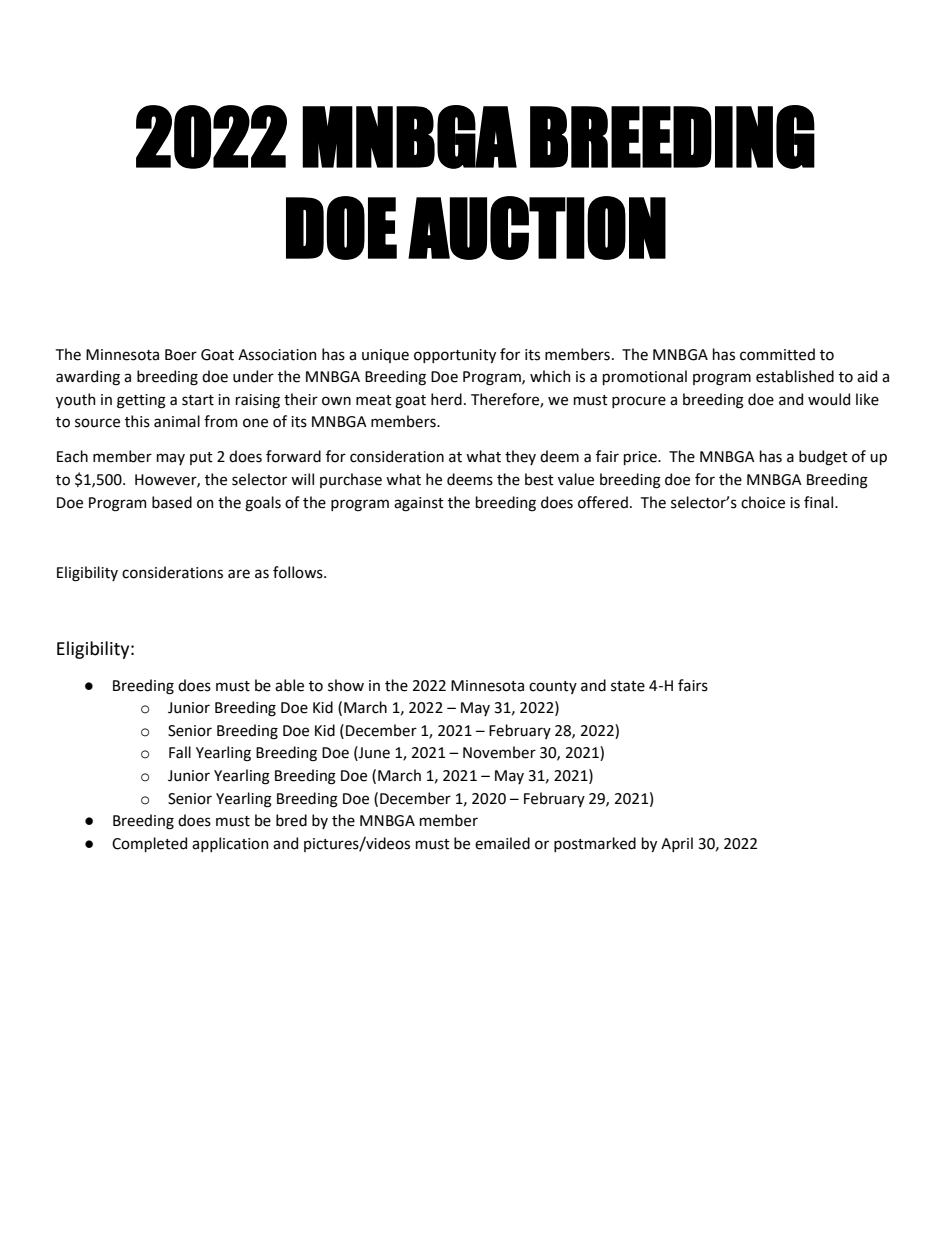 The width and height of the image is (952, 1233). What do you see at coordinates (180, 752) in the image?
I see `Fall` at bounding box center [180, 752].
